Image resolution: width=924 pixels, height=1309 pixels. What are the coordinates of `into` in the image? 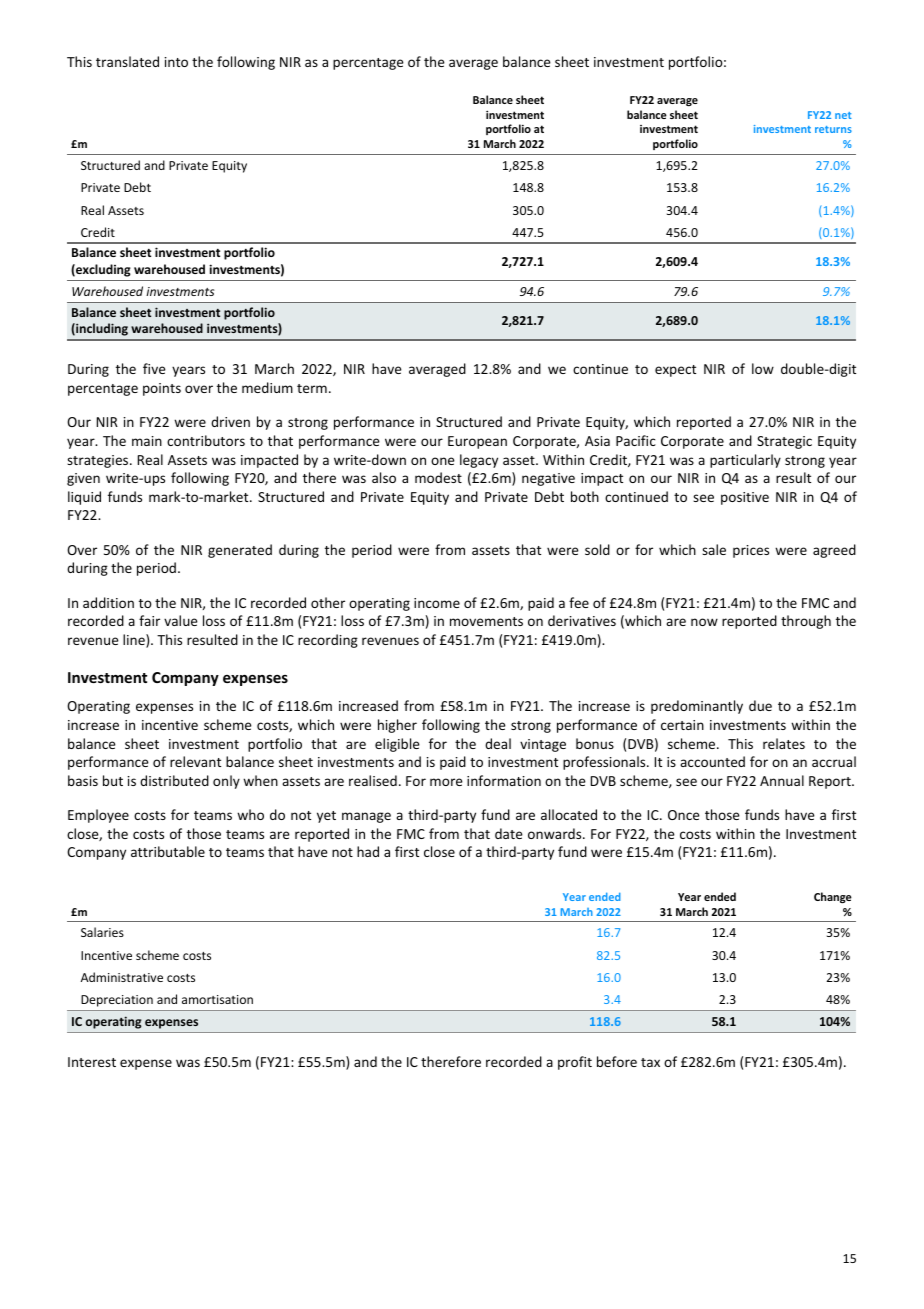 It's located at (176, 62).
